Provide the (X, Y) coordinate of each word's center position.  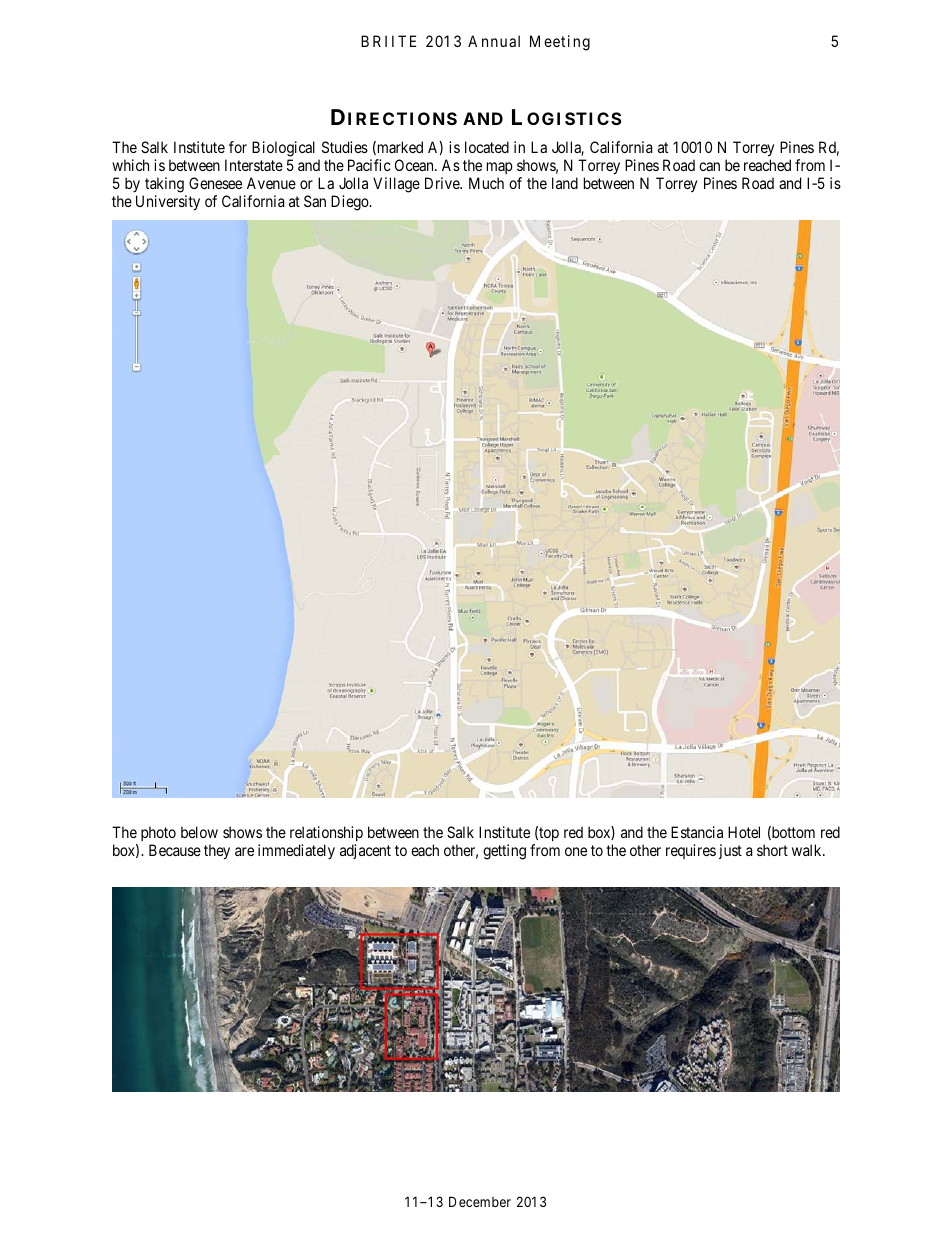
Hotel (744, 832)
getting (504, 852)
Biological (285, 150)
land (565, 183)
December (480, 1201)
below (199, 832)
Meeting (560, 43)
